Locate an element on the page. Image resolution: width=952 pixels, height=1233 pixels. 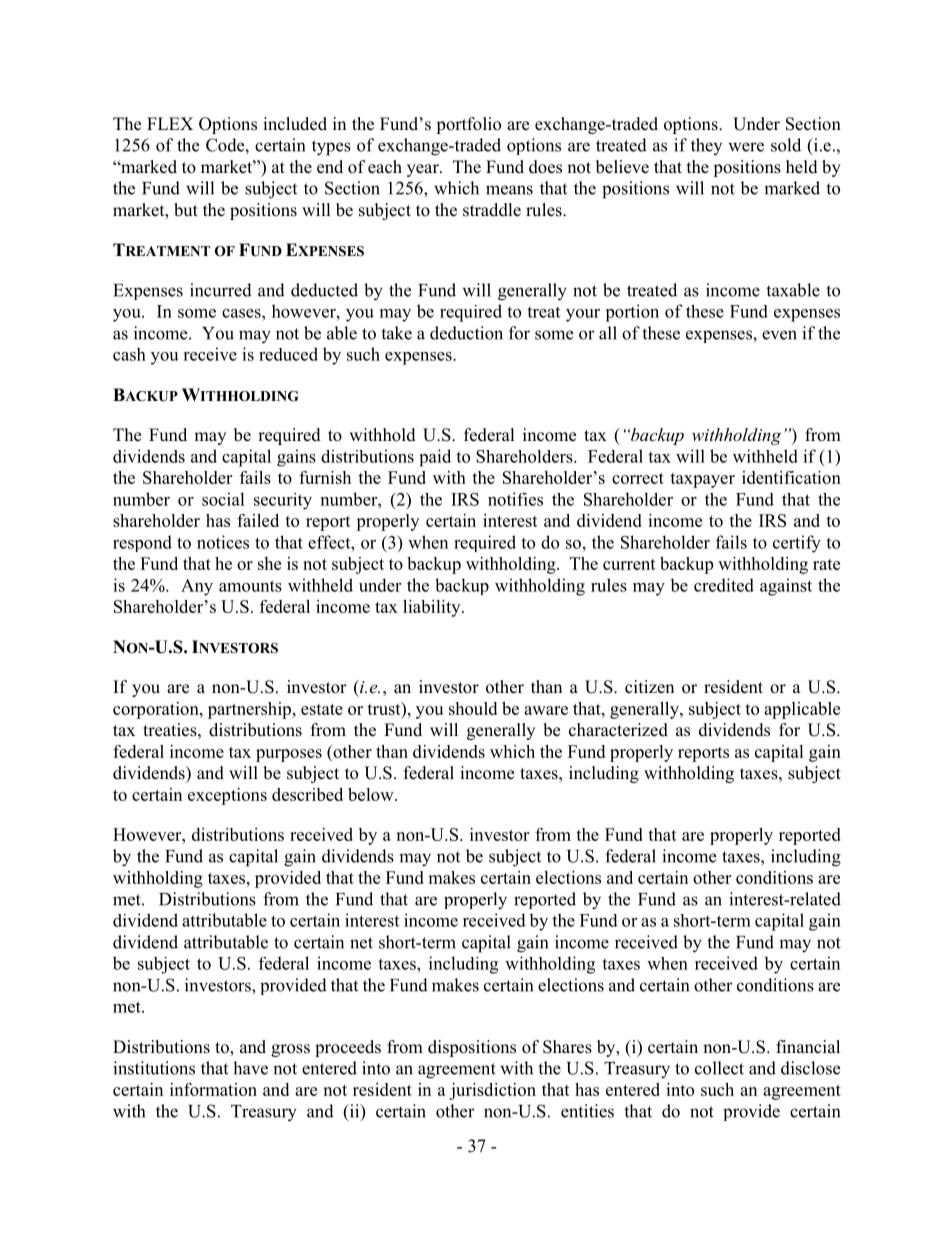
credited is located at coordinates (724, 585).
